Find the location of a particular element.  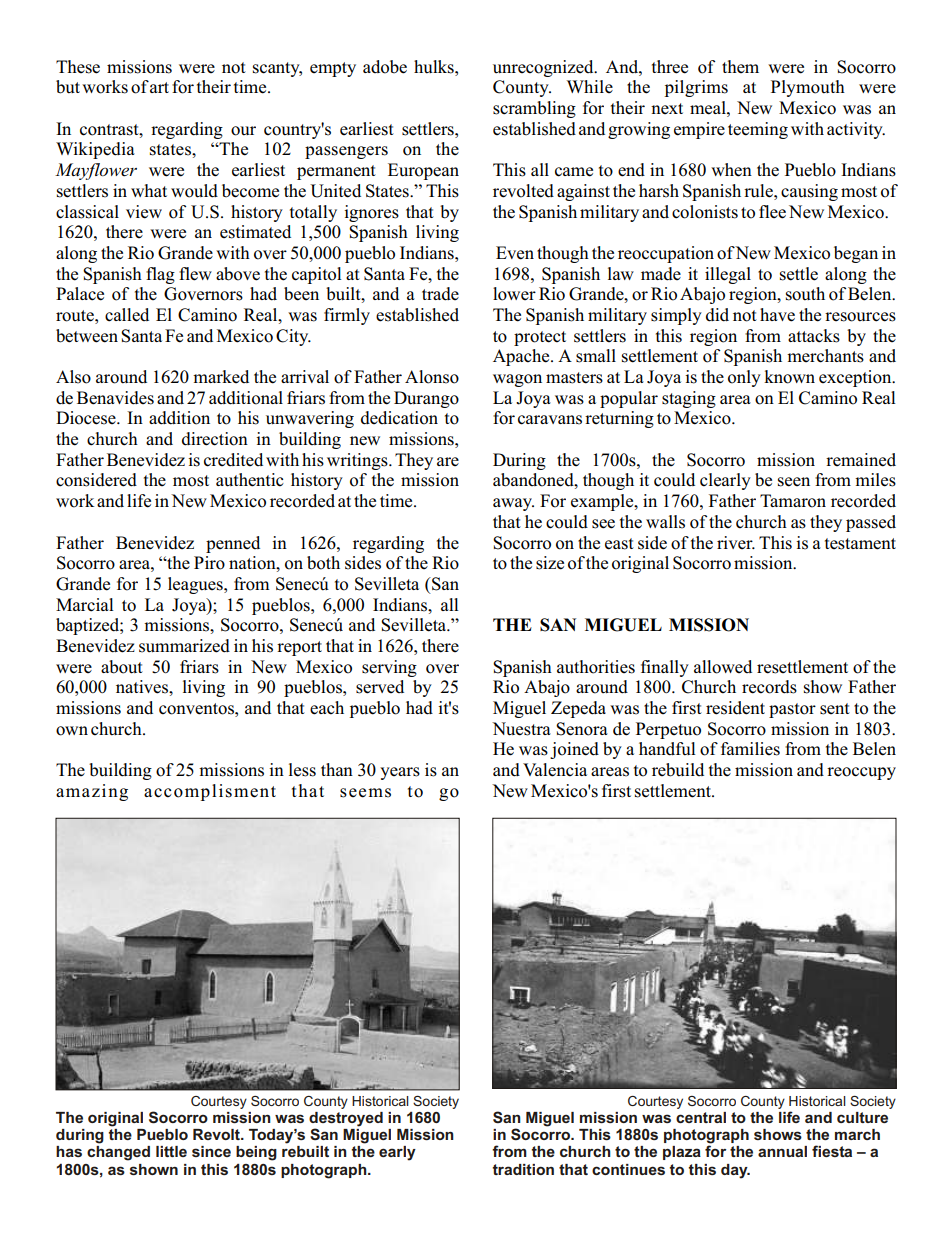

about is located at coordinates (122, 667).
